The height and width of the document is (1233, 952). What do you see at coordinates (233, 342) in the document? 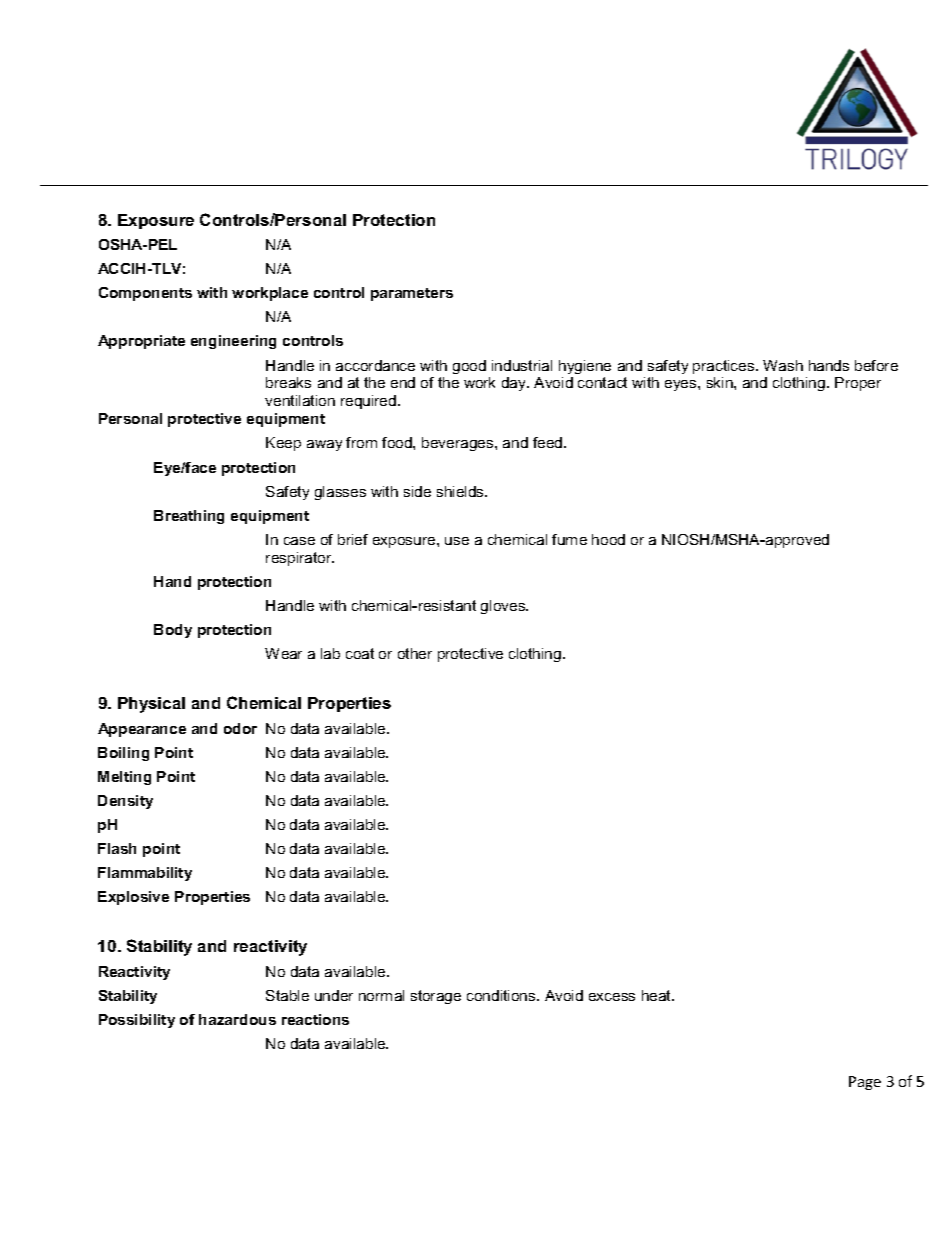
I see `engineering` at bounding box center [233, 342].
